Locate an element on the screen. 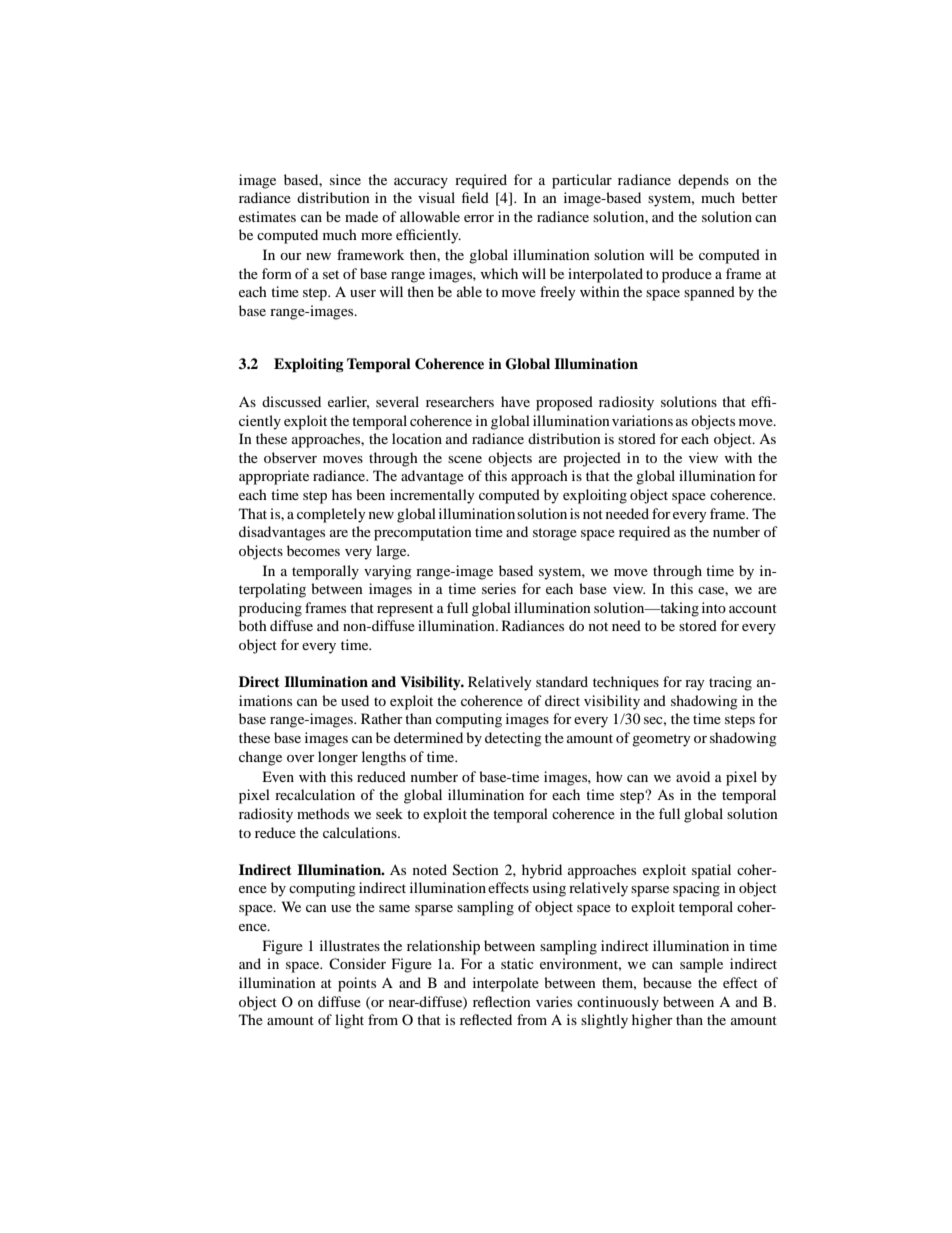  points is located at coordinates (357, 984).
